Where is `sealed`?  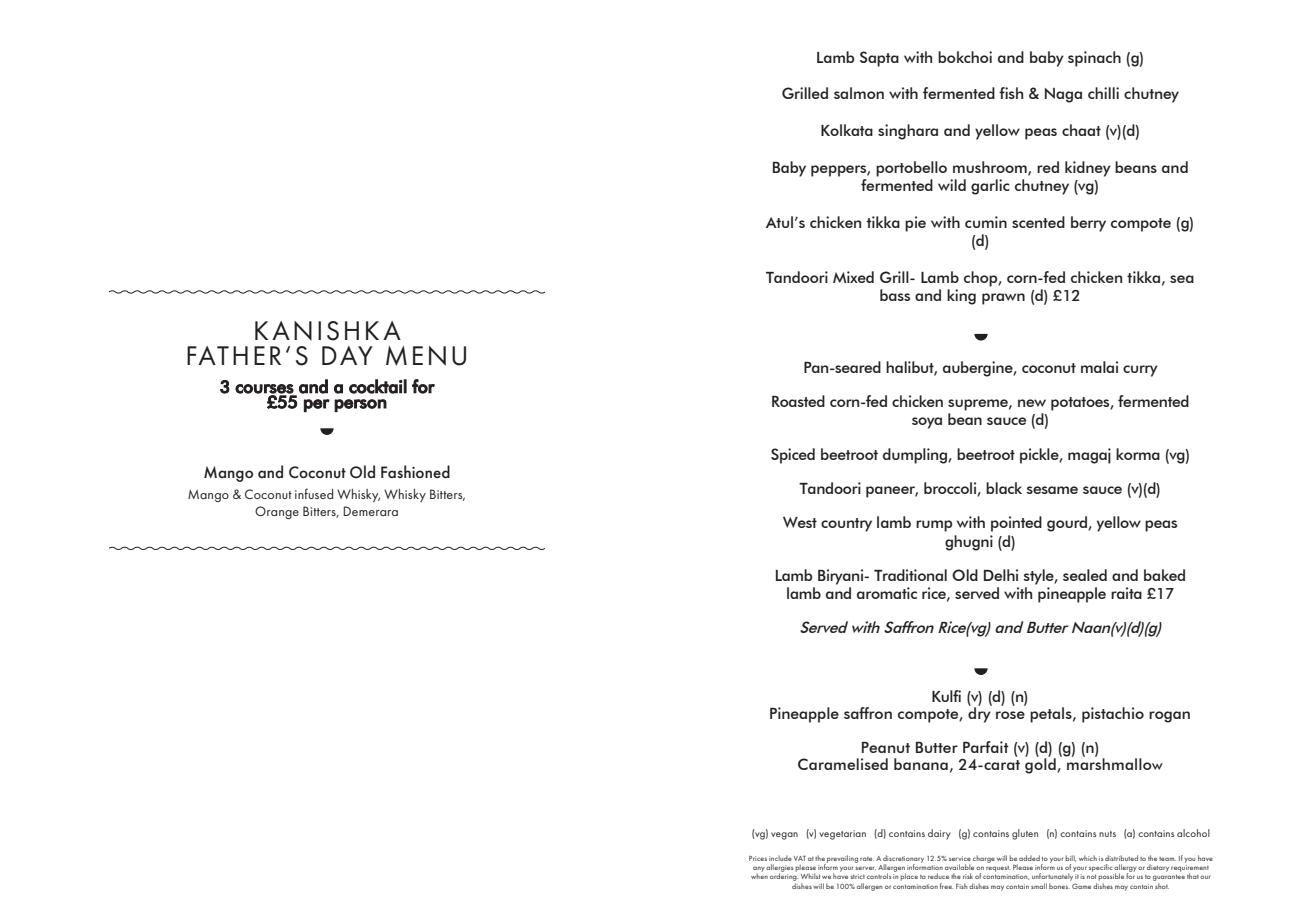 sealed is located at coordinates (1085, 575).
